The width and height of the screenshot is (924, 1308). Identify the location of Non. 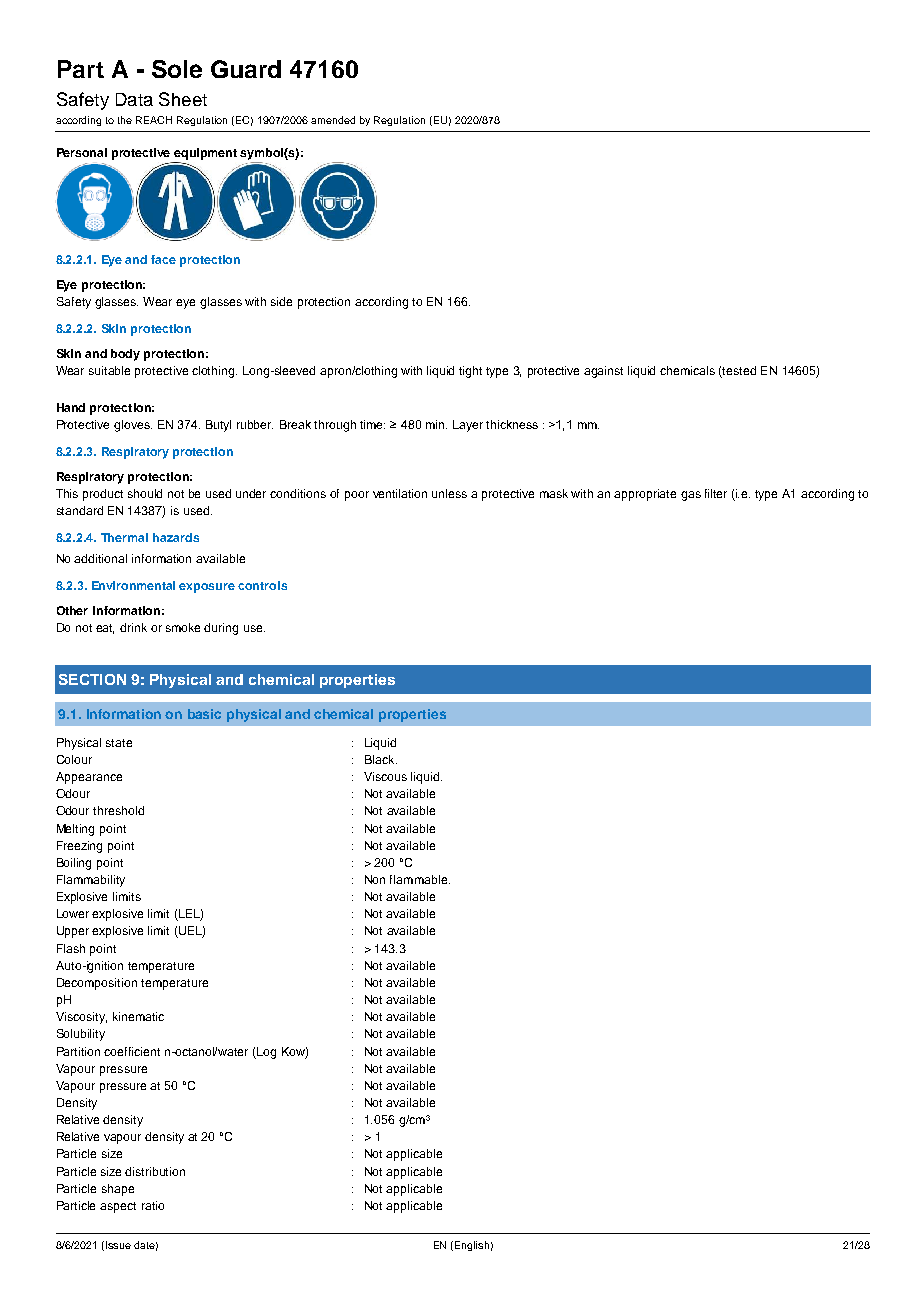
(375, 879).
